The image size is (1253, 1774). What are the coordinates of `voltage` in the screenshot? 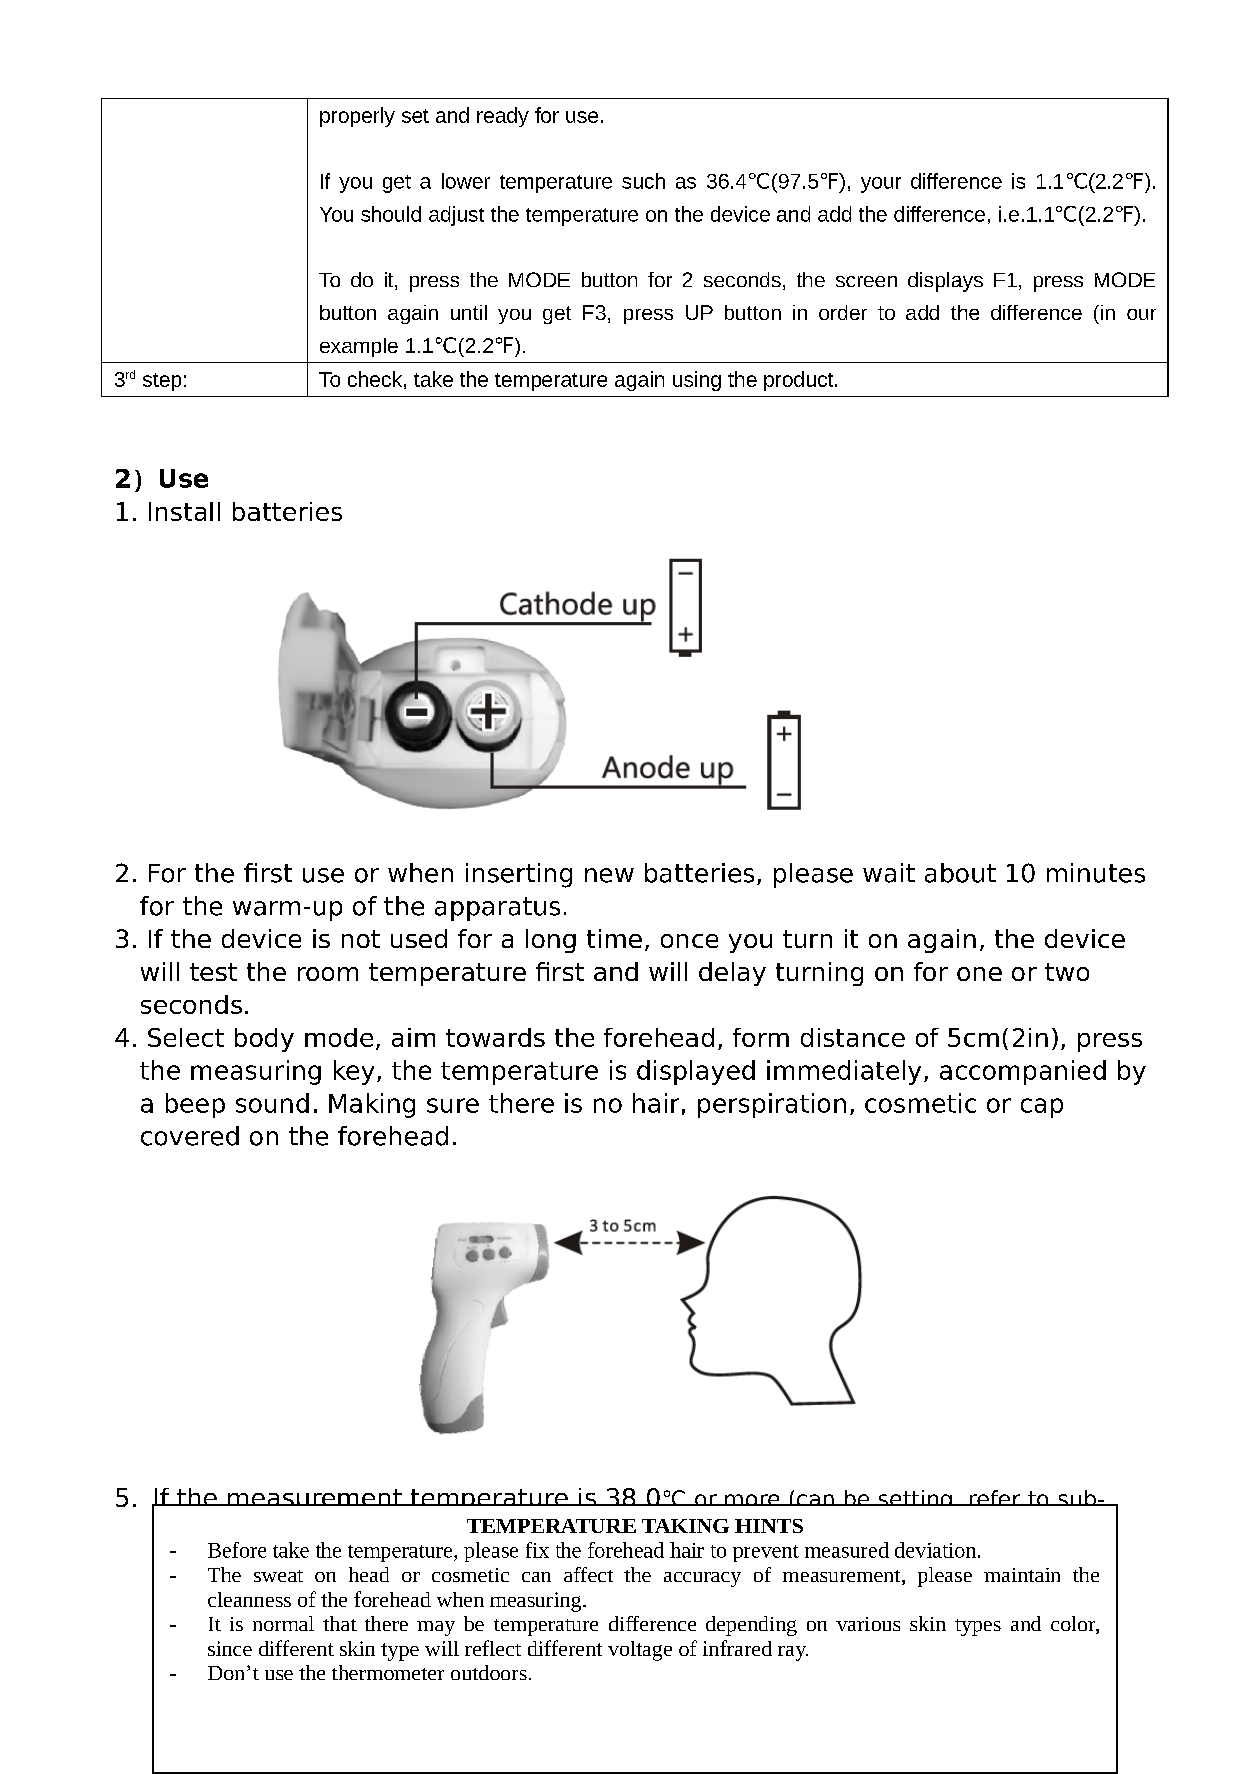 It's located at (640, 1651).
